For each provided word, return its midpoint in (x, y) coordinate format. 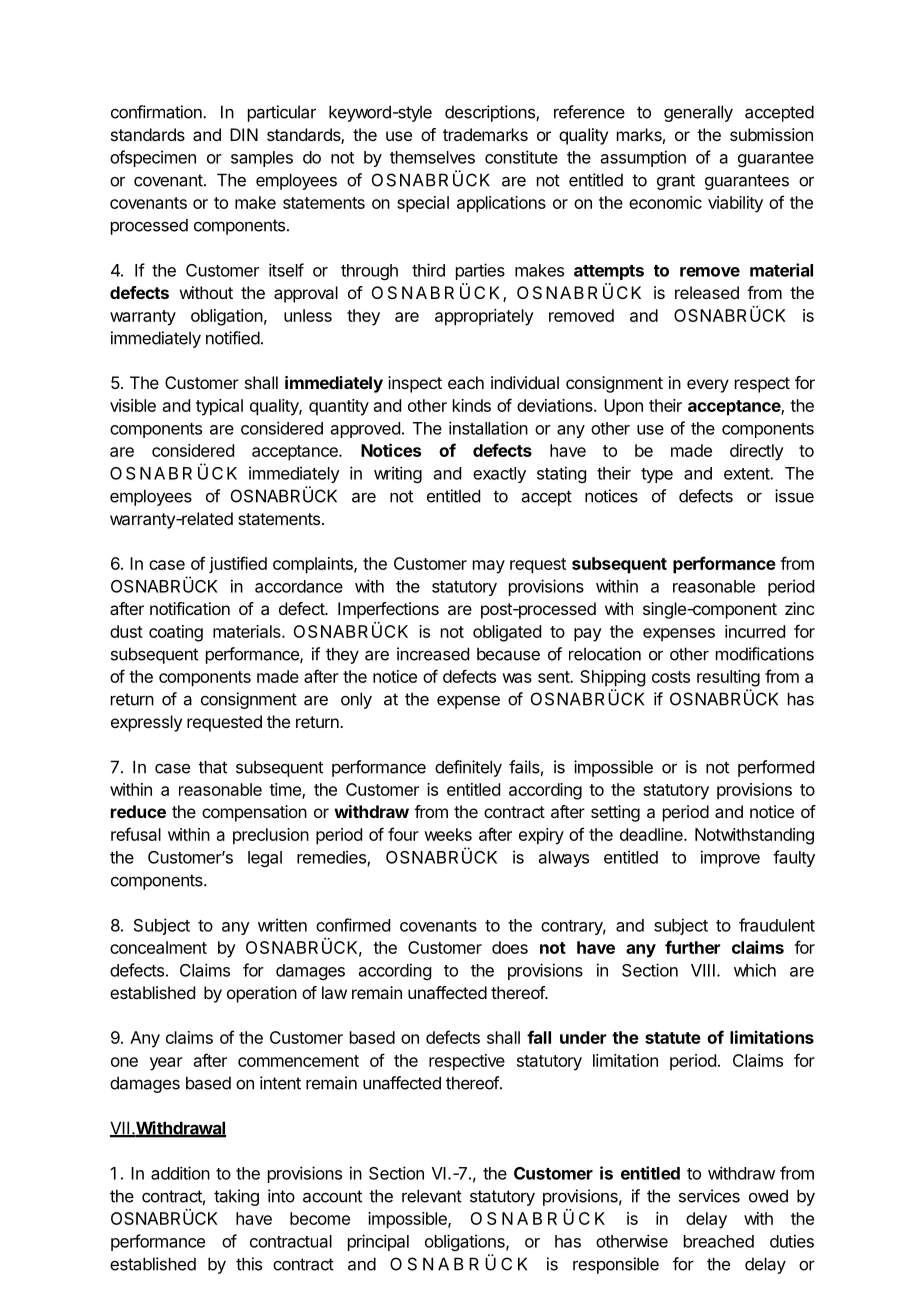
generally (698, 113)
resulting (728, 678)
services (709, 1196)
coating (176, 633)
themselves (432, 157)
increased (433, 654)
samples (262, 159)
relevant (432, 1196)
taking (236, 1197)
